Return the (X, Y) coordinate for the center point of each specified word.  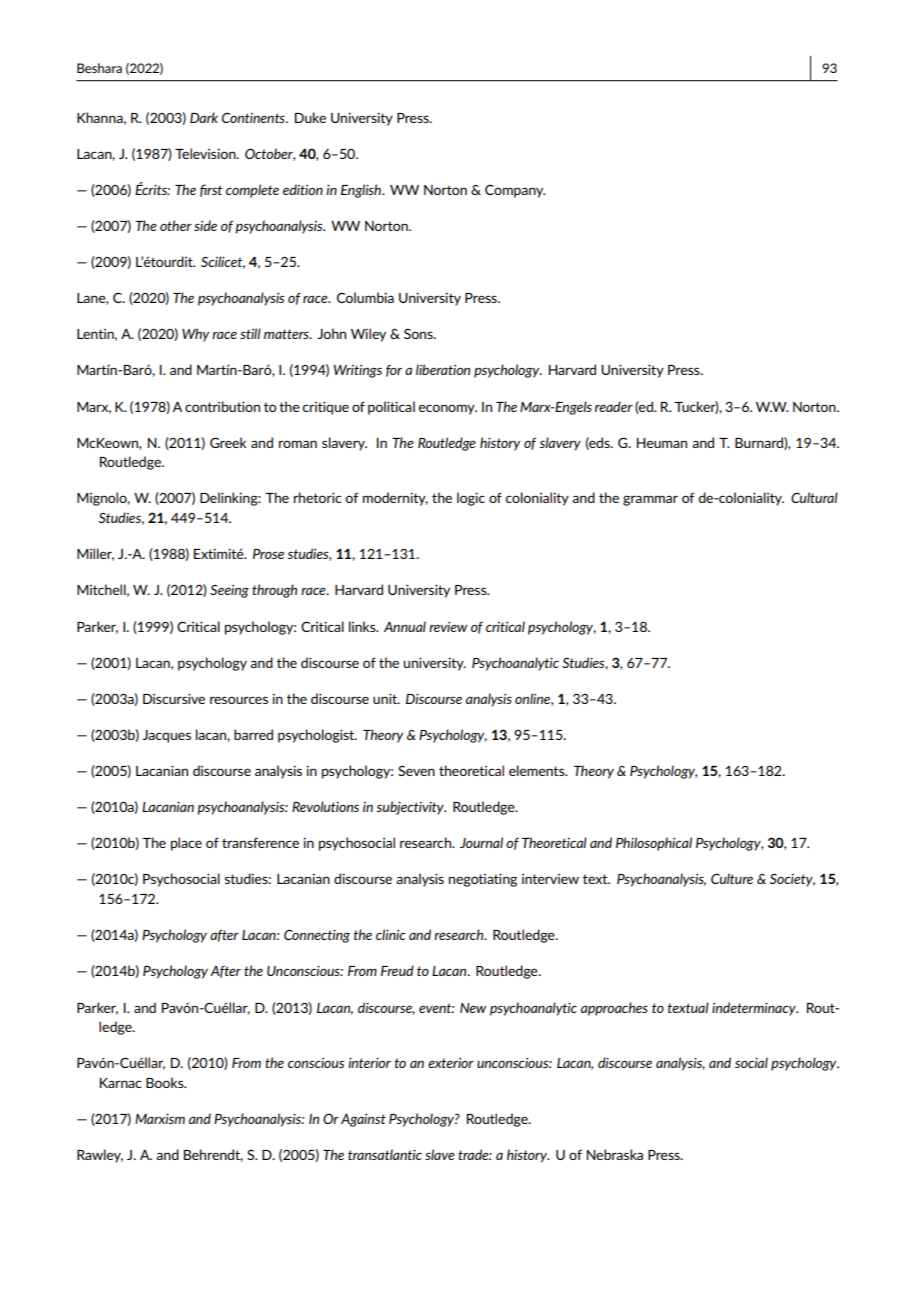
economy (448, 409)
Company (515, 191)
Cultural (814, 497)
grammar (650, 500)
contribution (222, 406)
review (448, 627)
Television (206, 153)
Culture (732, 878)
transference (260, 842)
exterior (451, 1063)
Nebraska (615, 1154)
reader (614, 406)
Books (166, 1082)
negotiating (483, 880)
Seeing (229, 591)
